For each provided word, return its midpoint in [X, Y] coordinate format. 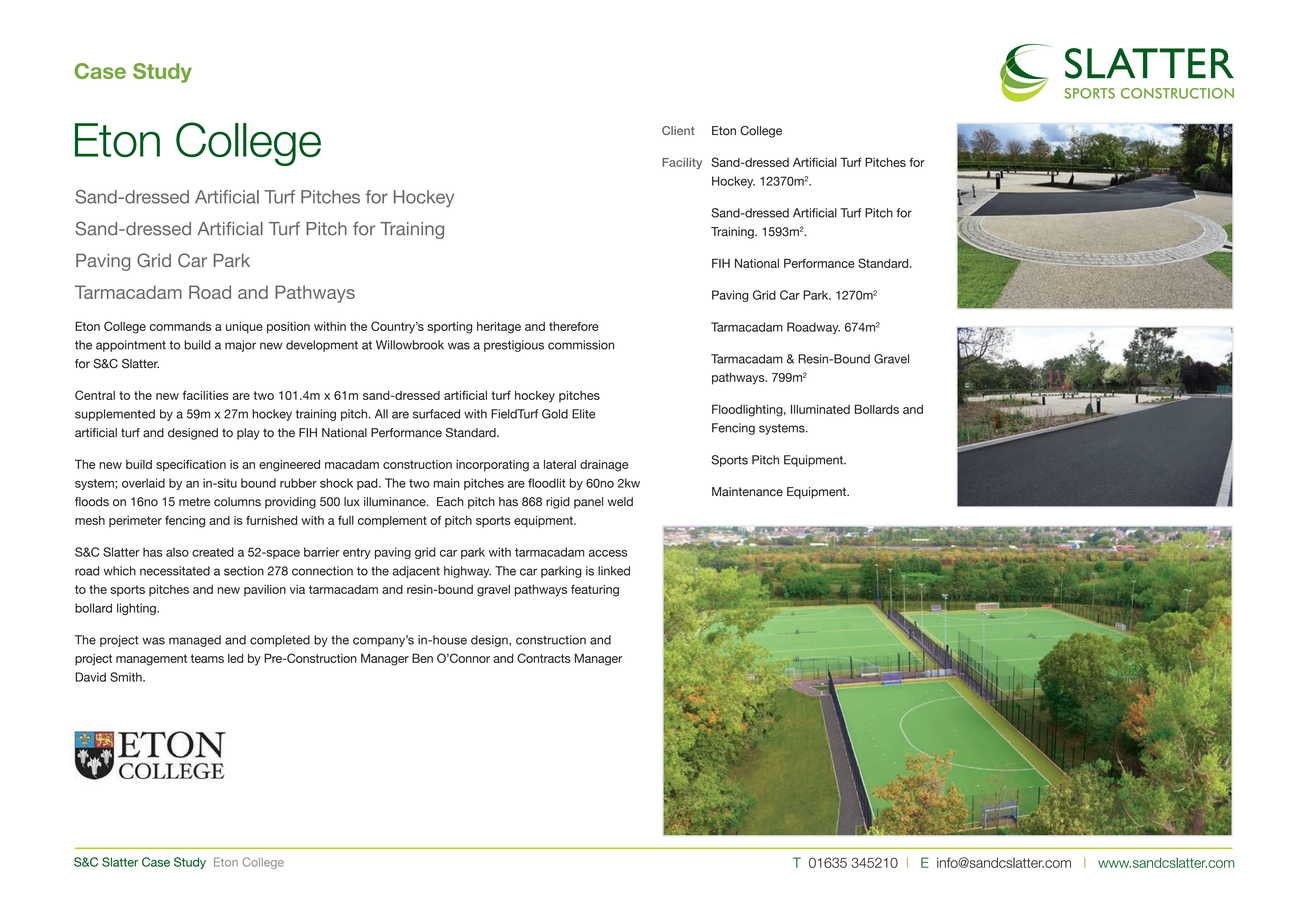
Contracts [544, 658]
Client [678, 130]
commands [180, 326]
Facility [682, 164]
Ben [422, 658]
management [151, 660]
